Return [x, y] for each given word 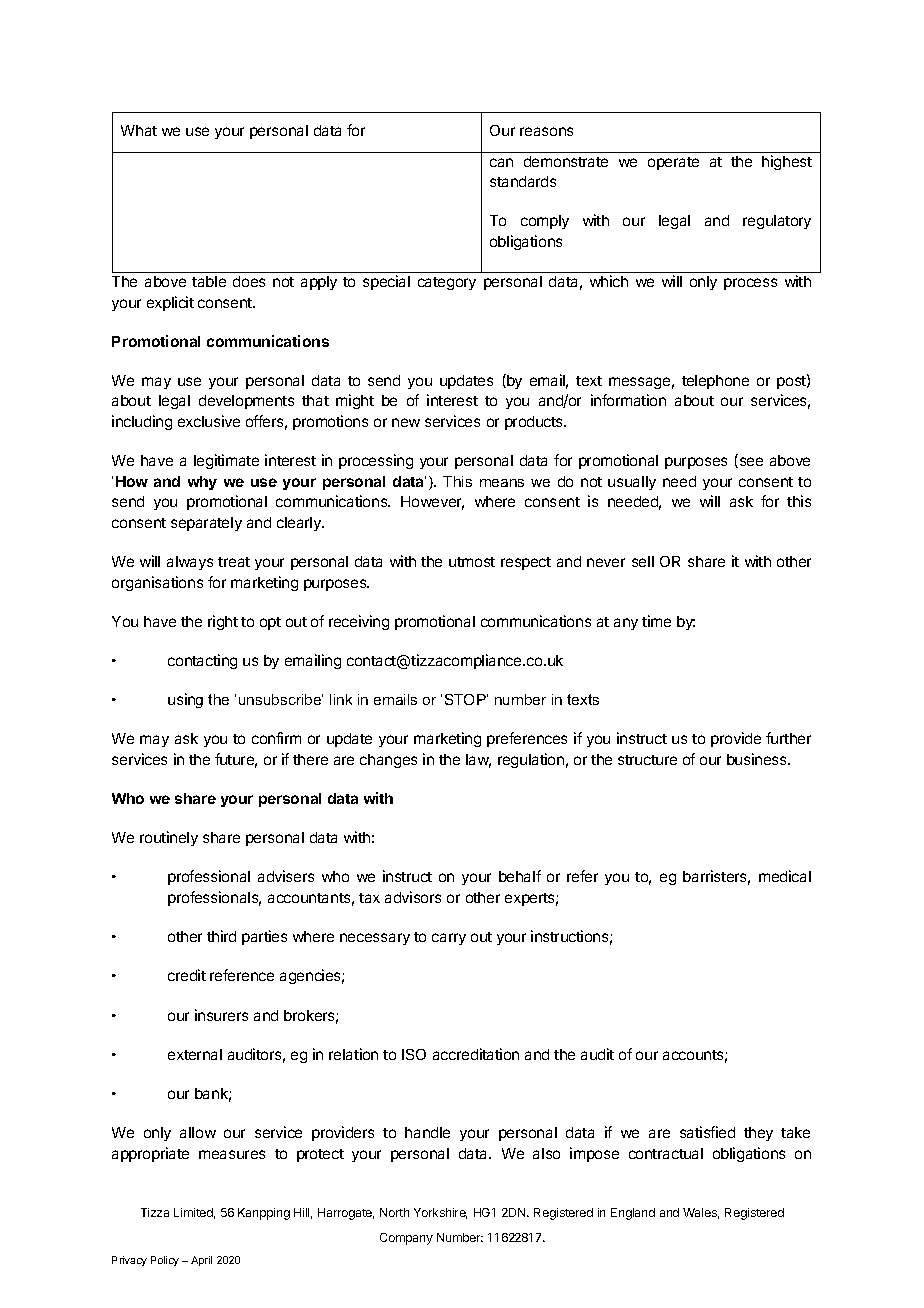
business [758, 759]
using [185, 700]
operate [673, 163]
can [501, 162]
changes [388, 761]
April [201, 1261]
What [139, 130]
